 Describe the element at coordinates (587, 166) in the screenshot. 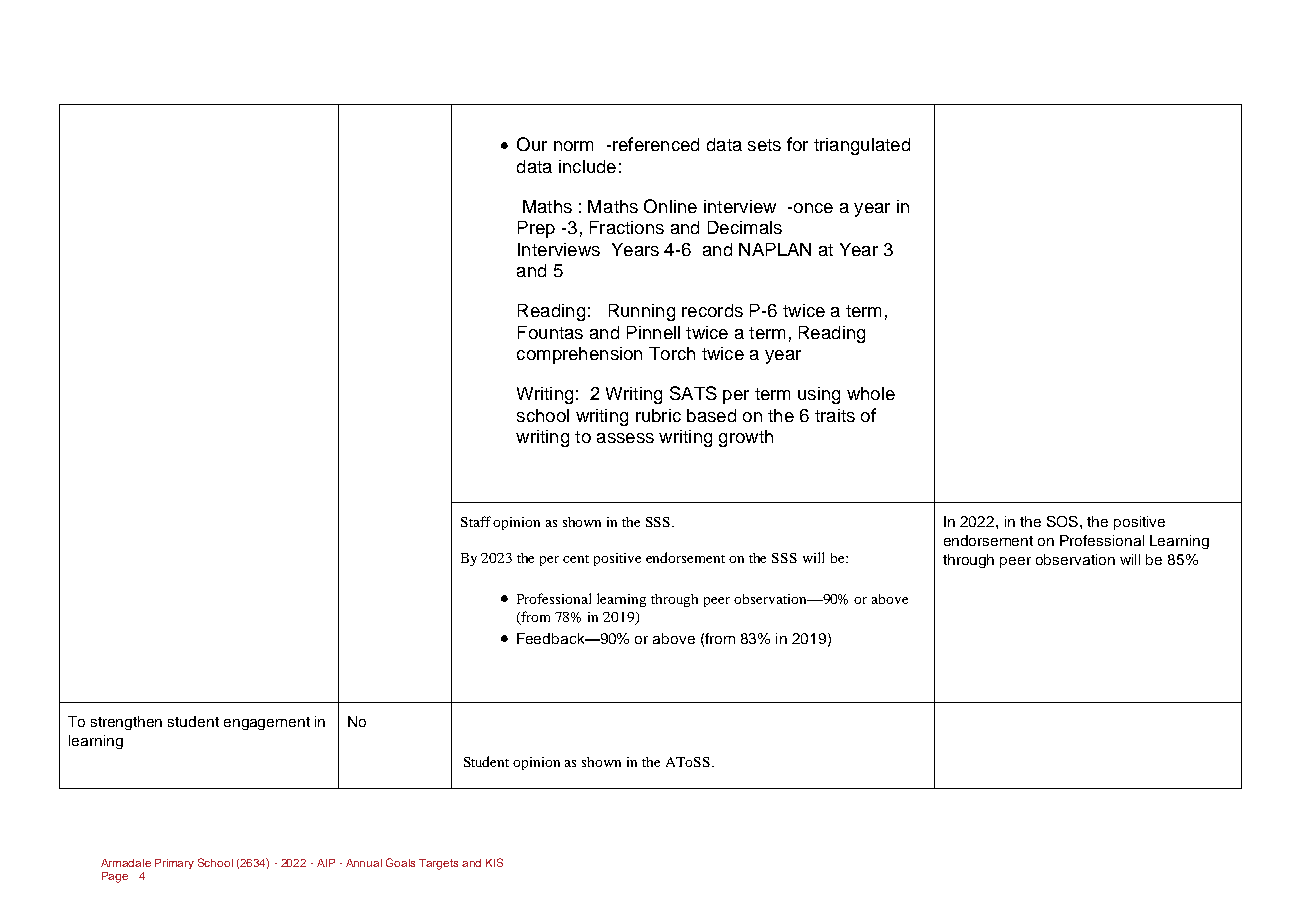

I see `include` at that location.
